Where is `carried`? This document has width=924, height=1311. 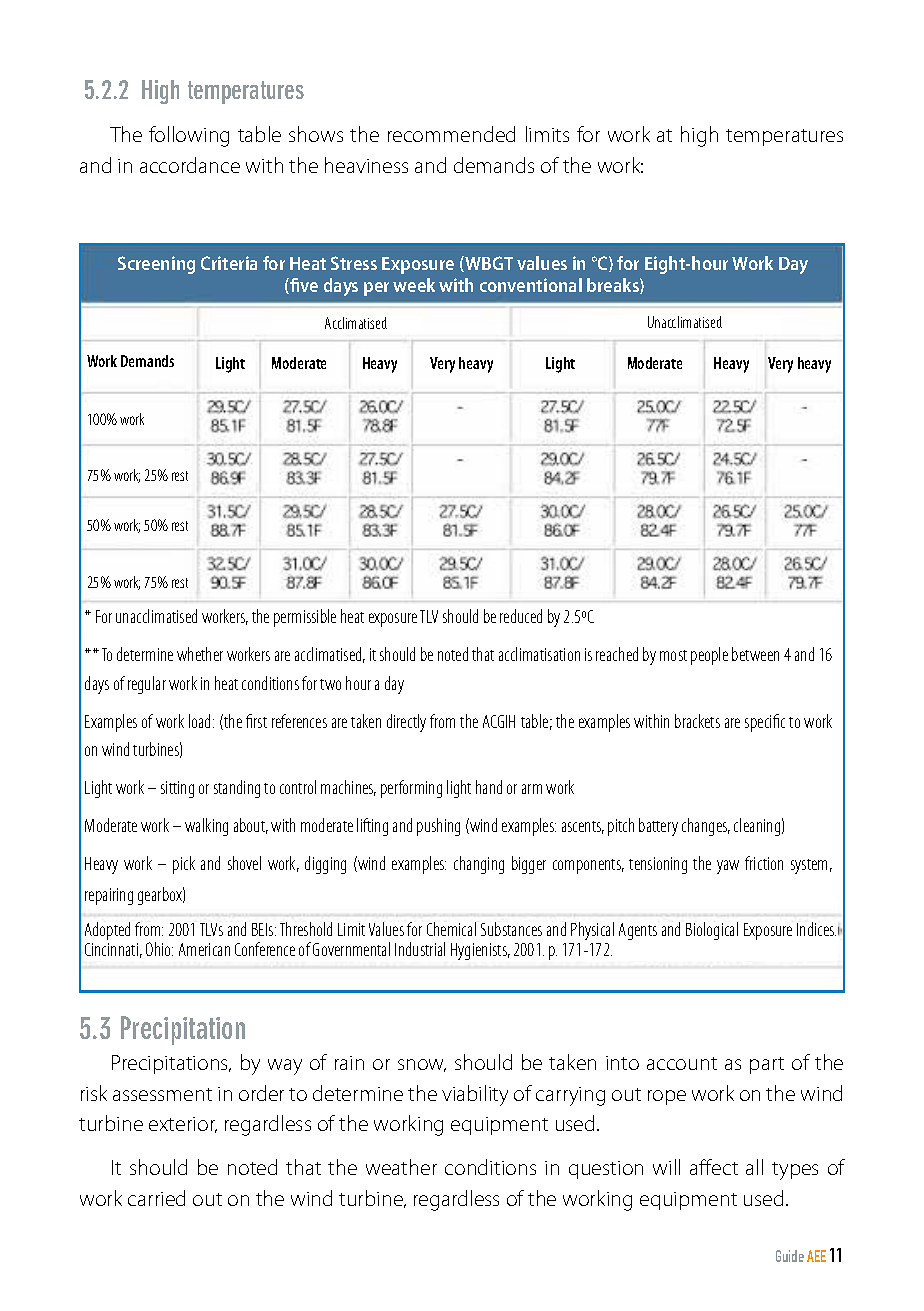 carried is located at coordinates (156, 1198).
